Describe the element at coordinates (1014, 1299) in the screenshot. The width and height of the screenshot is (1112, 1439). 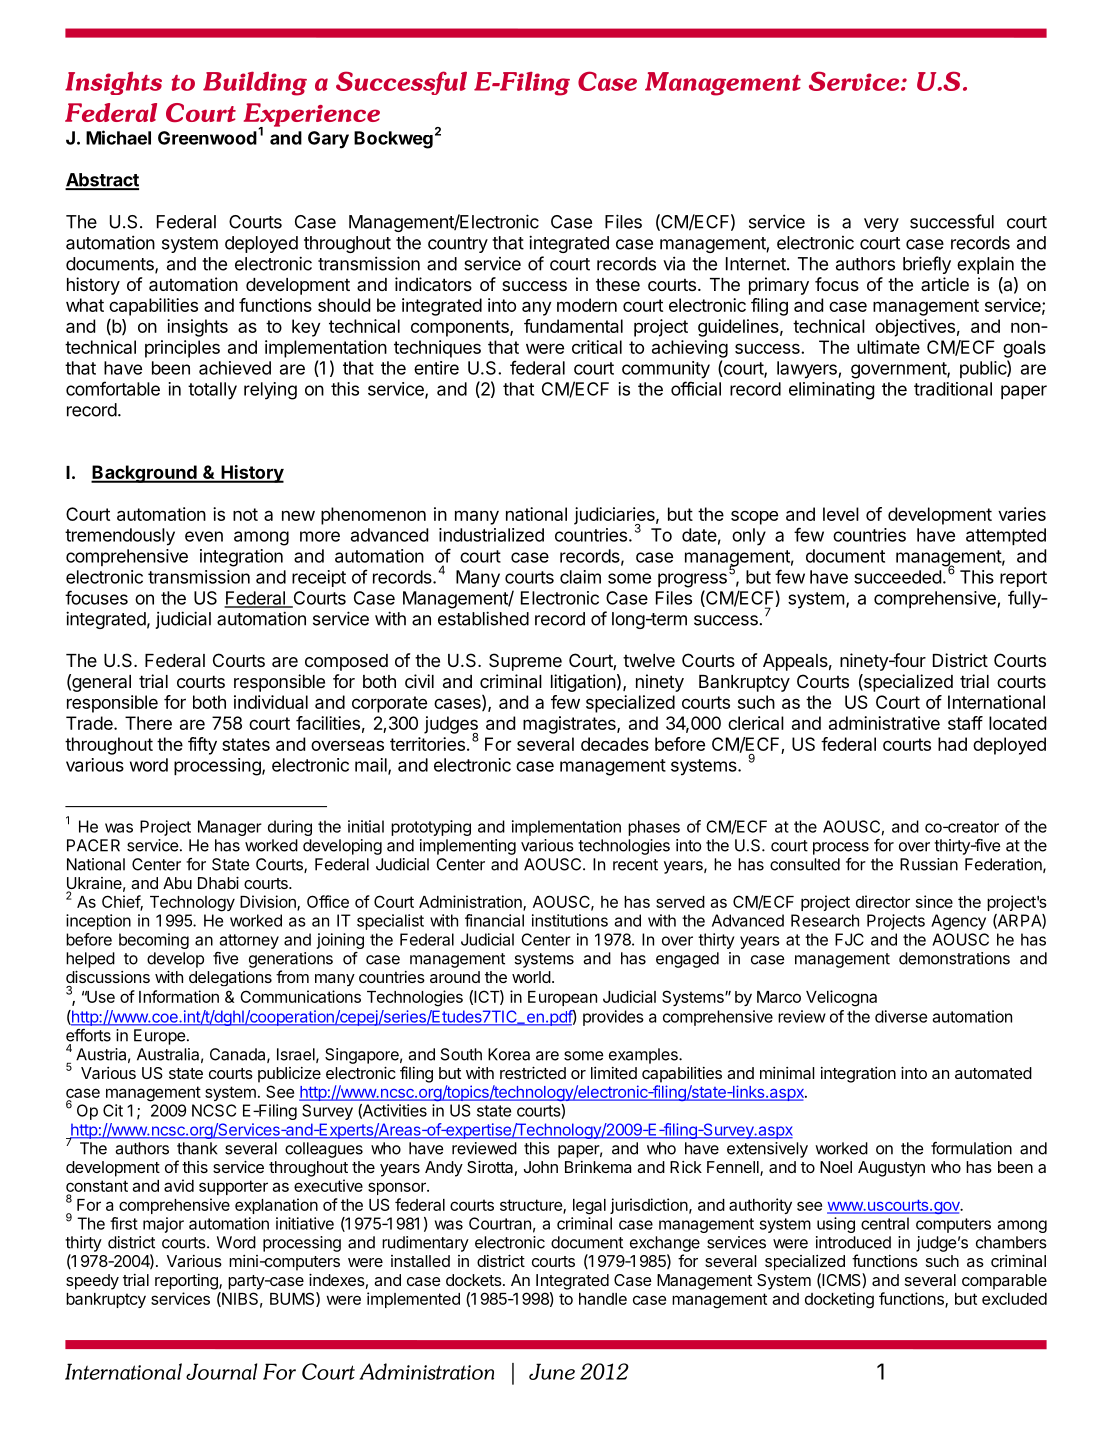
I see `excluded` at that location.
